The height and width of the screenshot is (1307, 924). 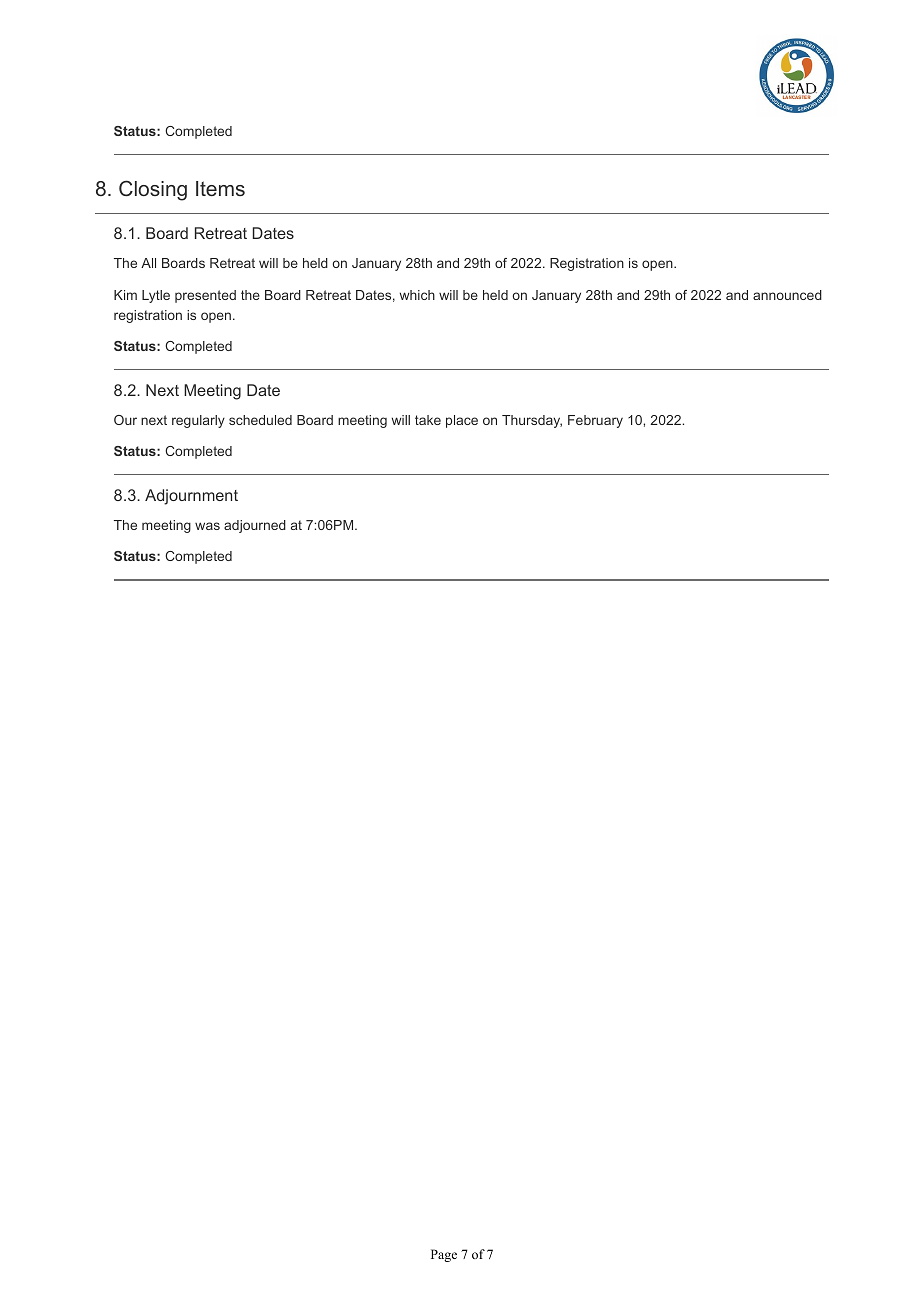 I want to click on February, so click(x=595, y=421).
